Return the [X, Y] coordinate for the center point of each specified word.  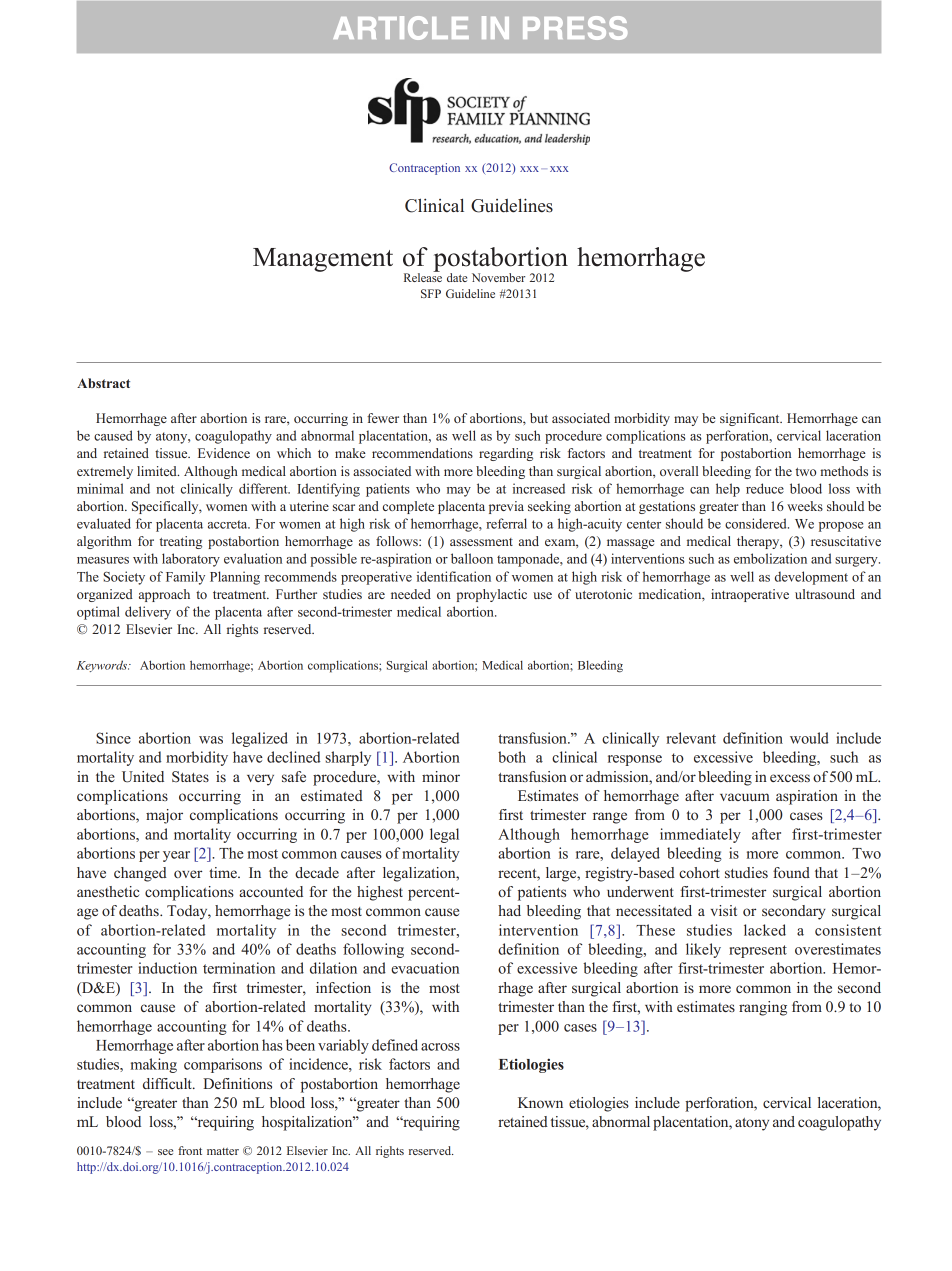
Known [540, 1102]
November [498, 277]
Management [323, 260]
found [791, 872]
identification [454, 576]
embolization [770, 558]
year [176, 856]
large [562, 874]
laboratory [191, 560]
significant [751, 419]
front [190, 1150]
